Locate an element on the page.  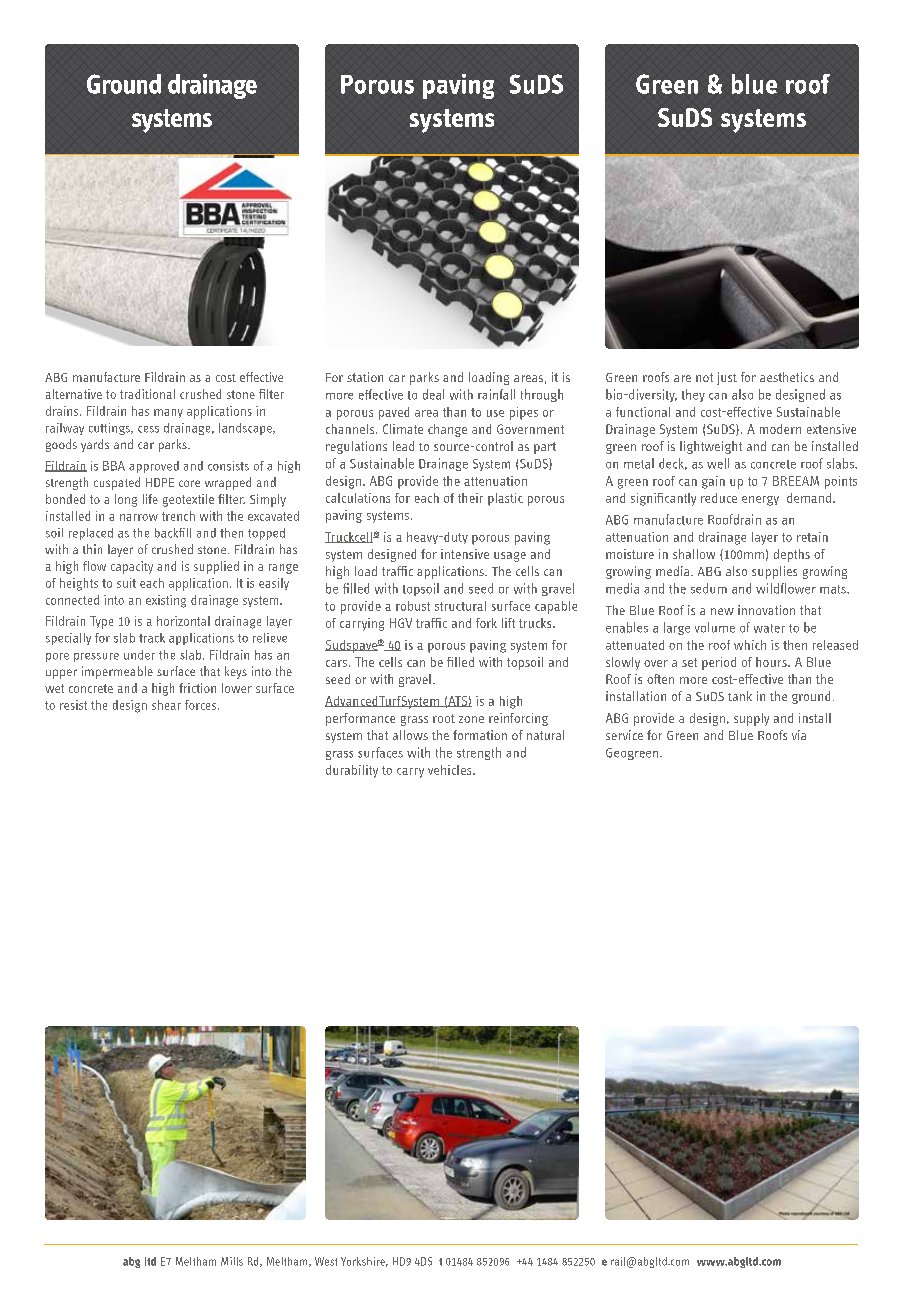
just is located at coordinates (727, 378).
